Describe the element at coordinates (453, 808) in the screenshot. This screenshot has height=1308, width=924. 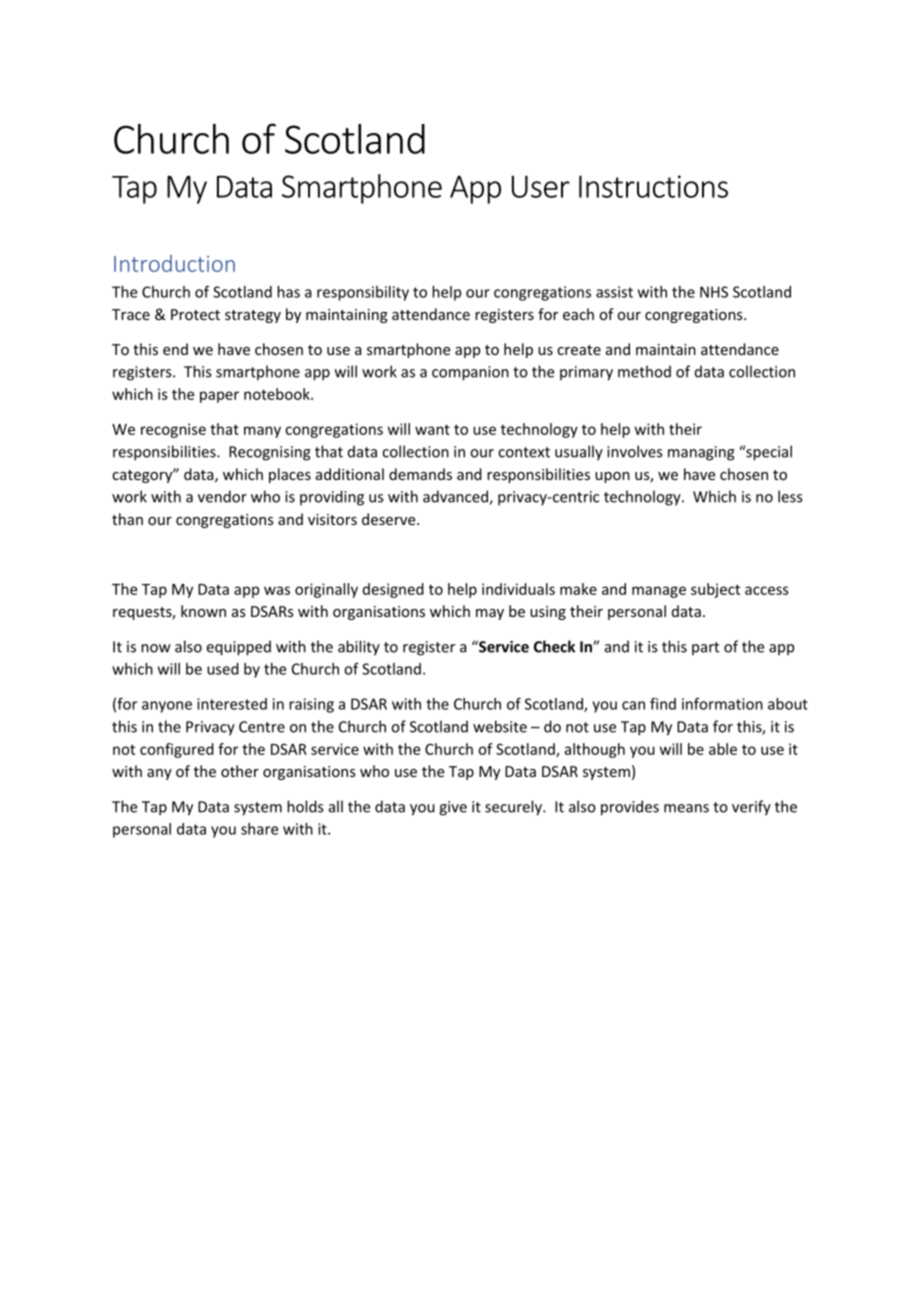
I see `give` at that location.
